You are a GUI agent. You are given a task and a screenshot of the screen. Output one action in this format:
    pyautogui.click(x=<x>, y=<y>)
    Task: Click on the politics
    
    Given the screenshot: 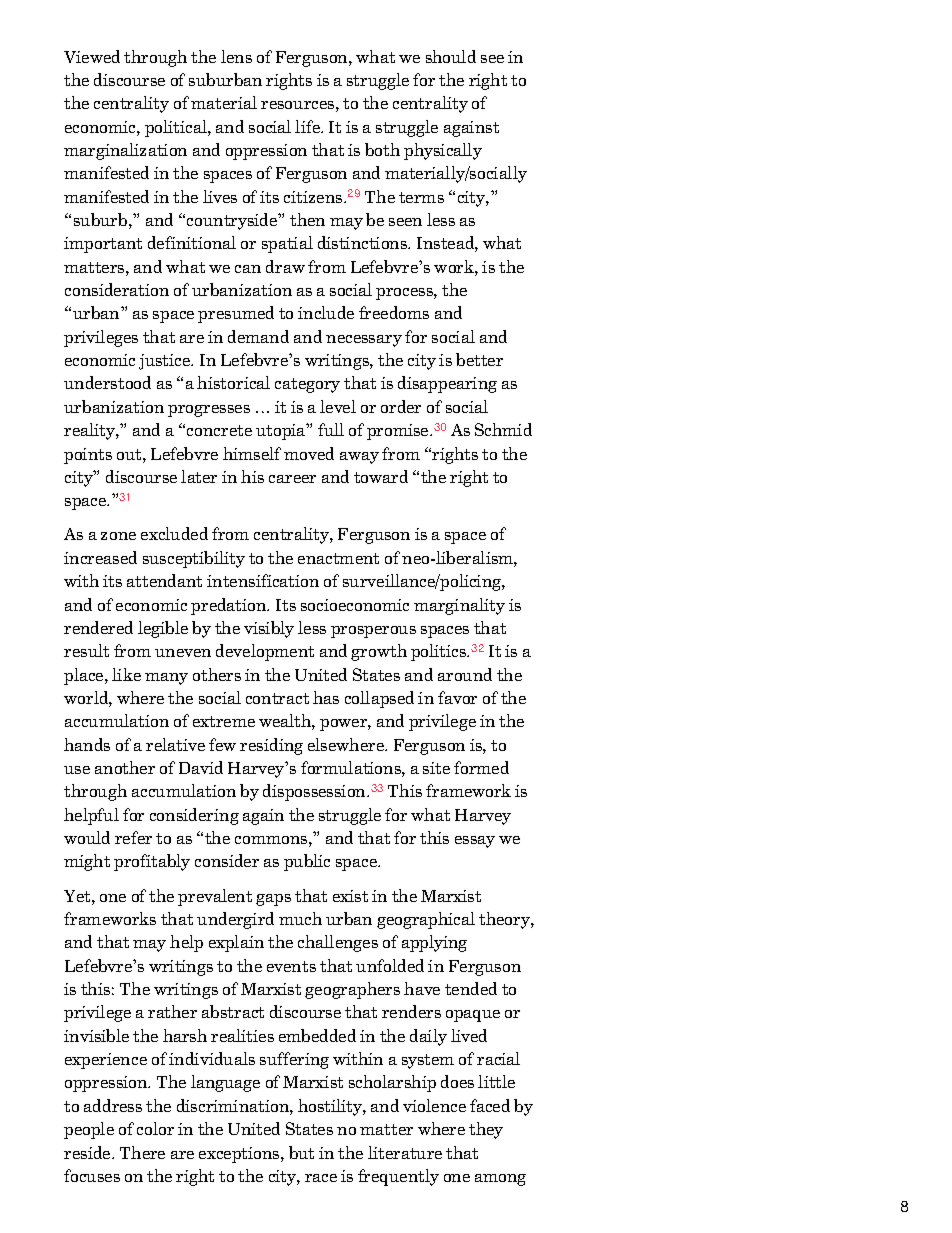 What is the action you would take?
    pyautogui.click(x=439, y=652)
